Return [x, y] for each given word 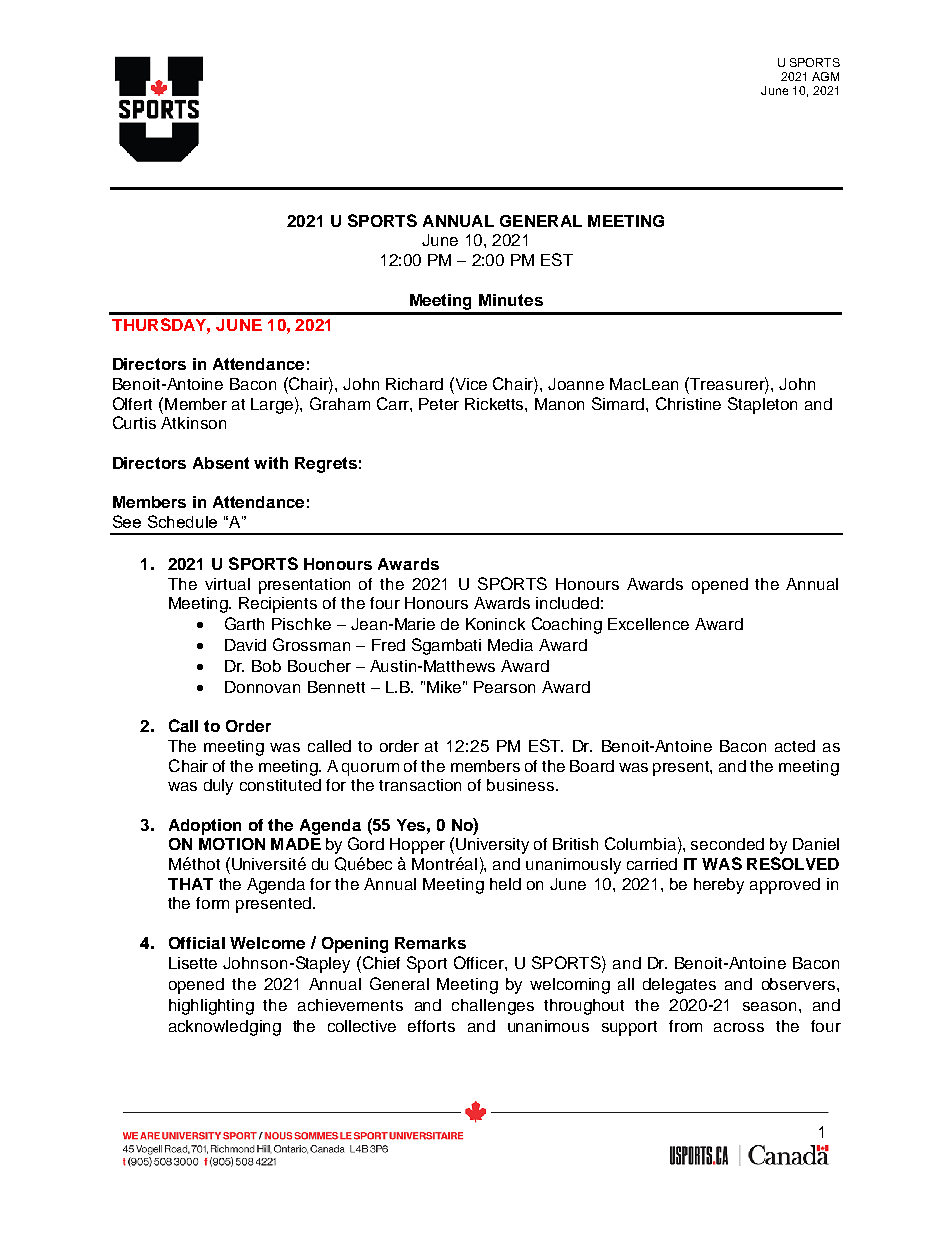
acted [795, 746]
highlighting [211, 1007]
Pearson [504, 687]
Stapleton [762, 405]
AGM [825, 76]
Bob [266, 666]
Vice [470, 383]
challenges [493, 1007]
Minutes [511, 300]
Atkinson [193, 423]
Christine [688, 403]
